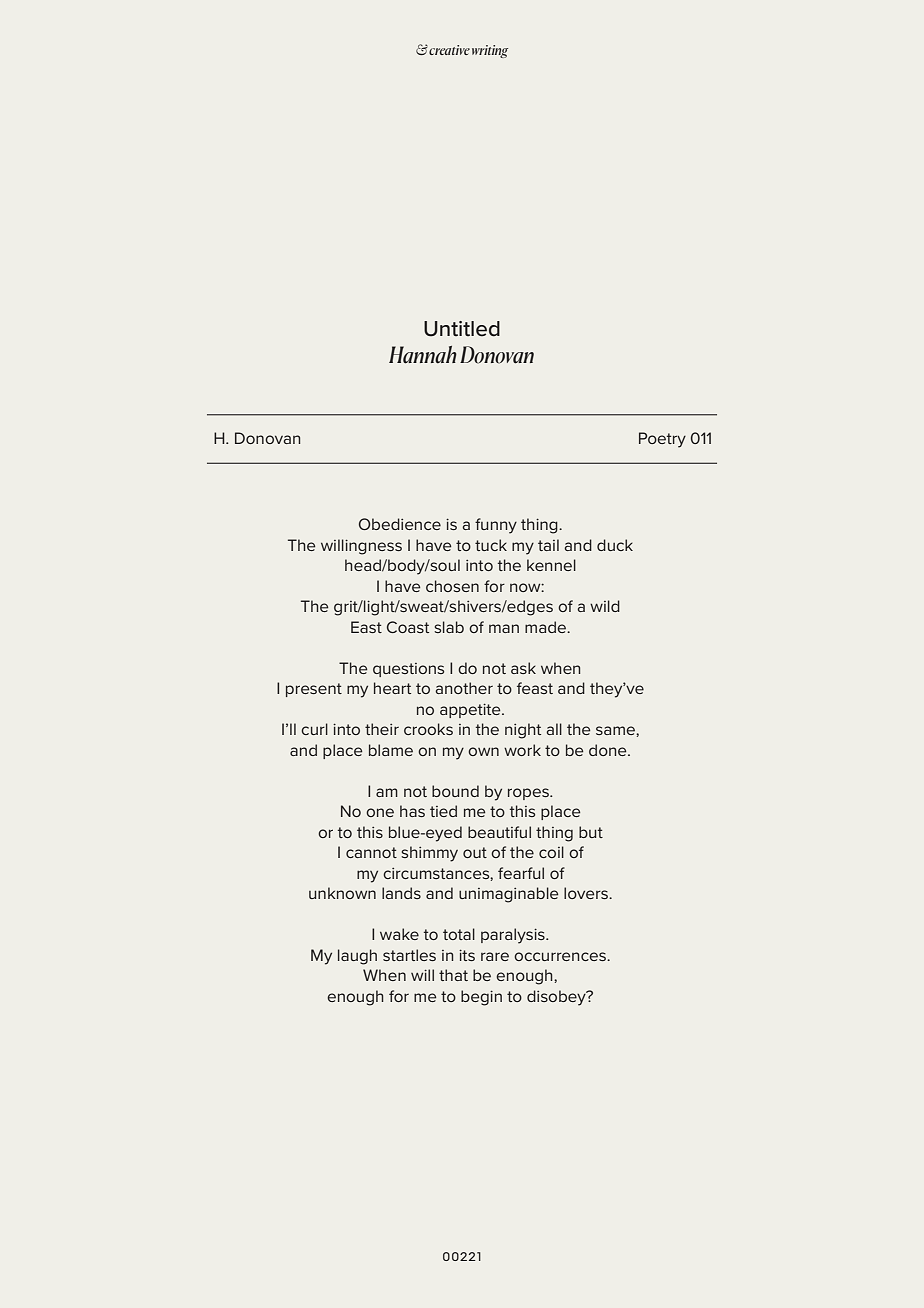  What do you see at coordinates (490, 51) in the screenshot?
I see `writing` at bounding box center [490, 51].
